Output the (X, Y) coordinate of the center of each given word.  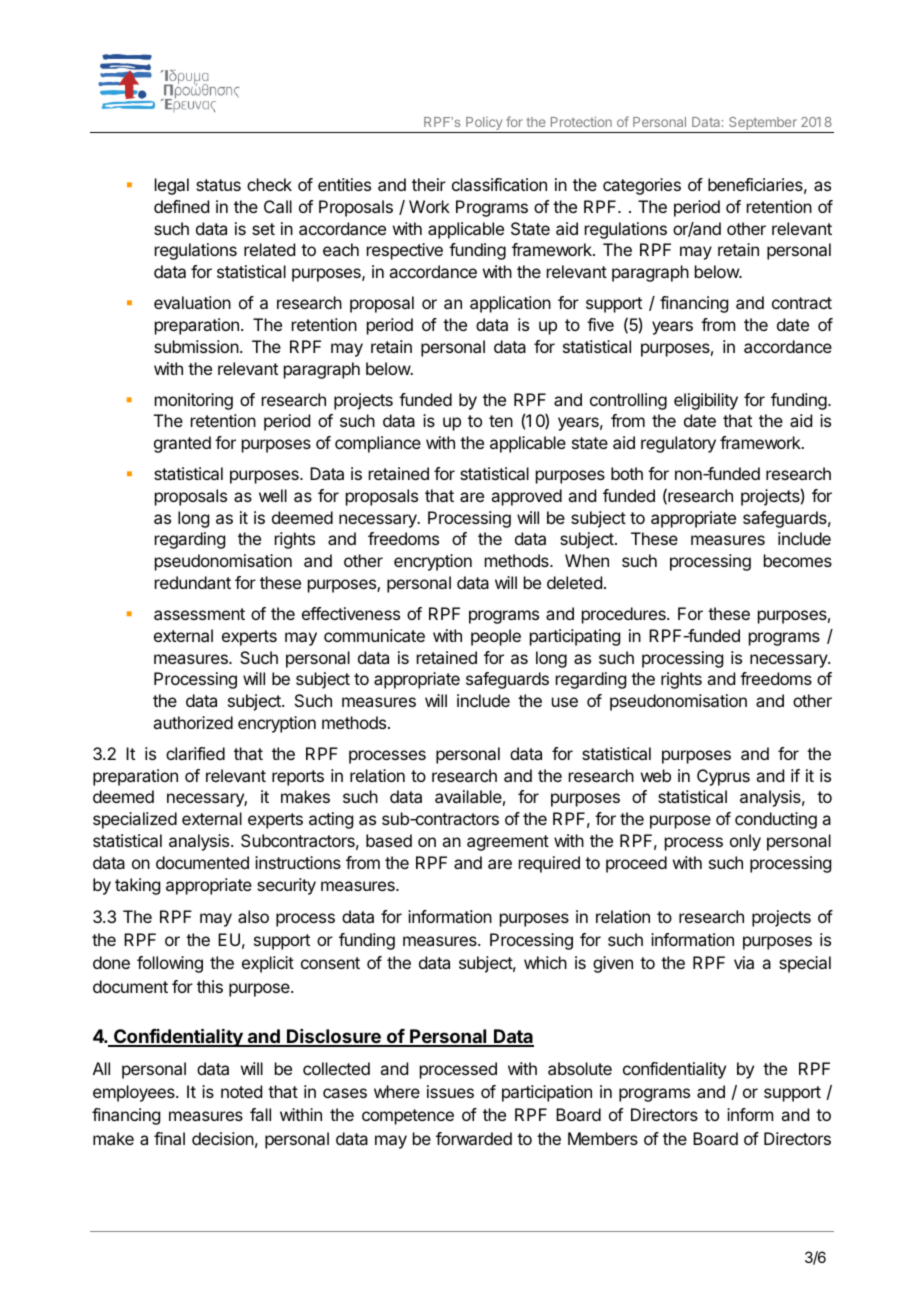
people (496, 637)
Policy (484, 125)
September (763, 125)
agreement (508, 843)
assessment (199, 614)
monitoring (194, 401)
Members (603, 1138)
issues (450, 1091)
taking (137, 886)
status (218, 185)
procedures (625, 615)
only (745, 842)
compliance (378, 444)
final (169, 1138)
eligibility (706, 401)
